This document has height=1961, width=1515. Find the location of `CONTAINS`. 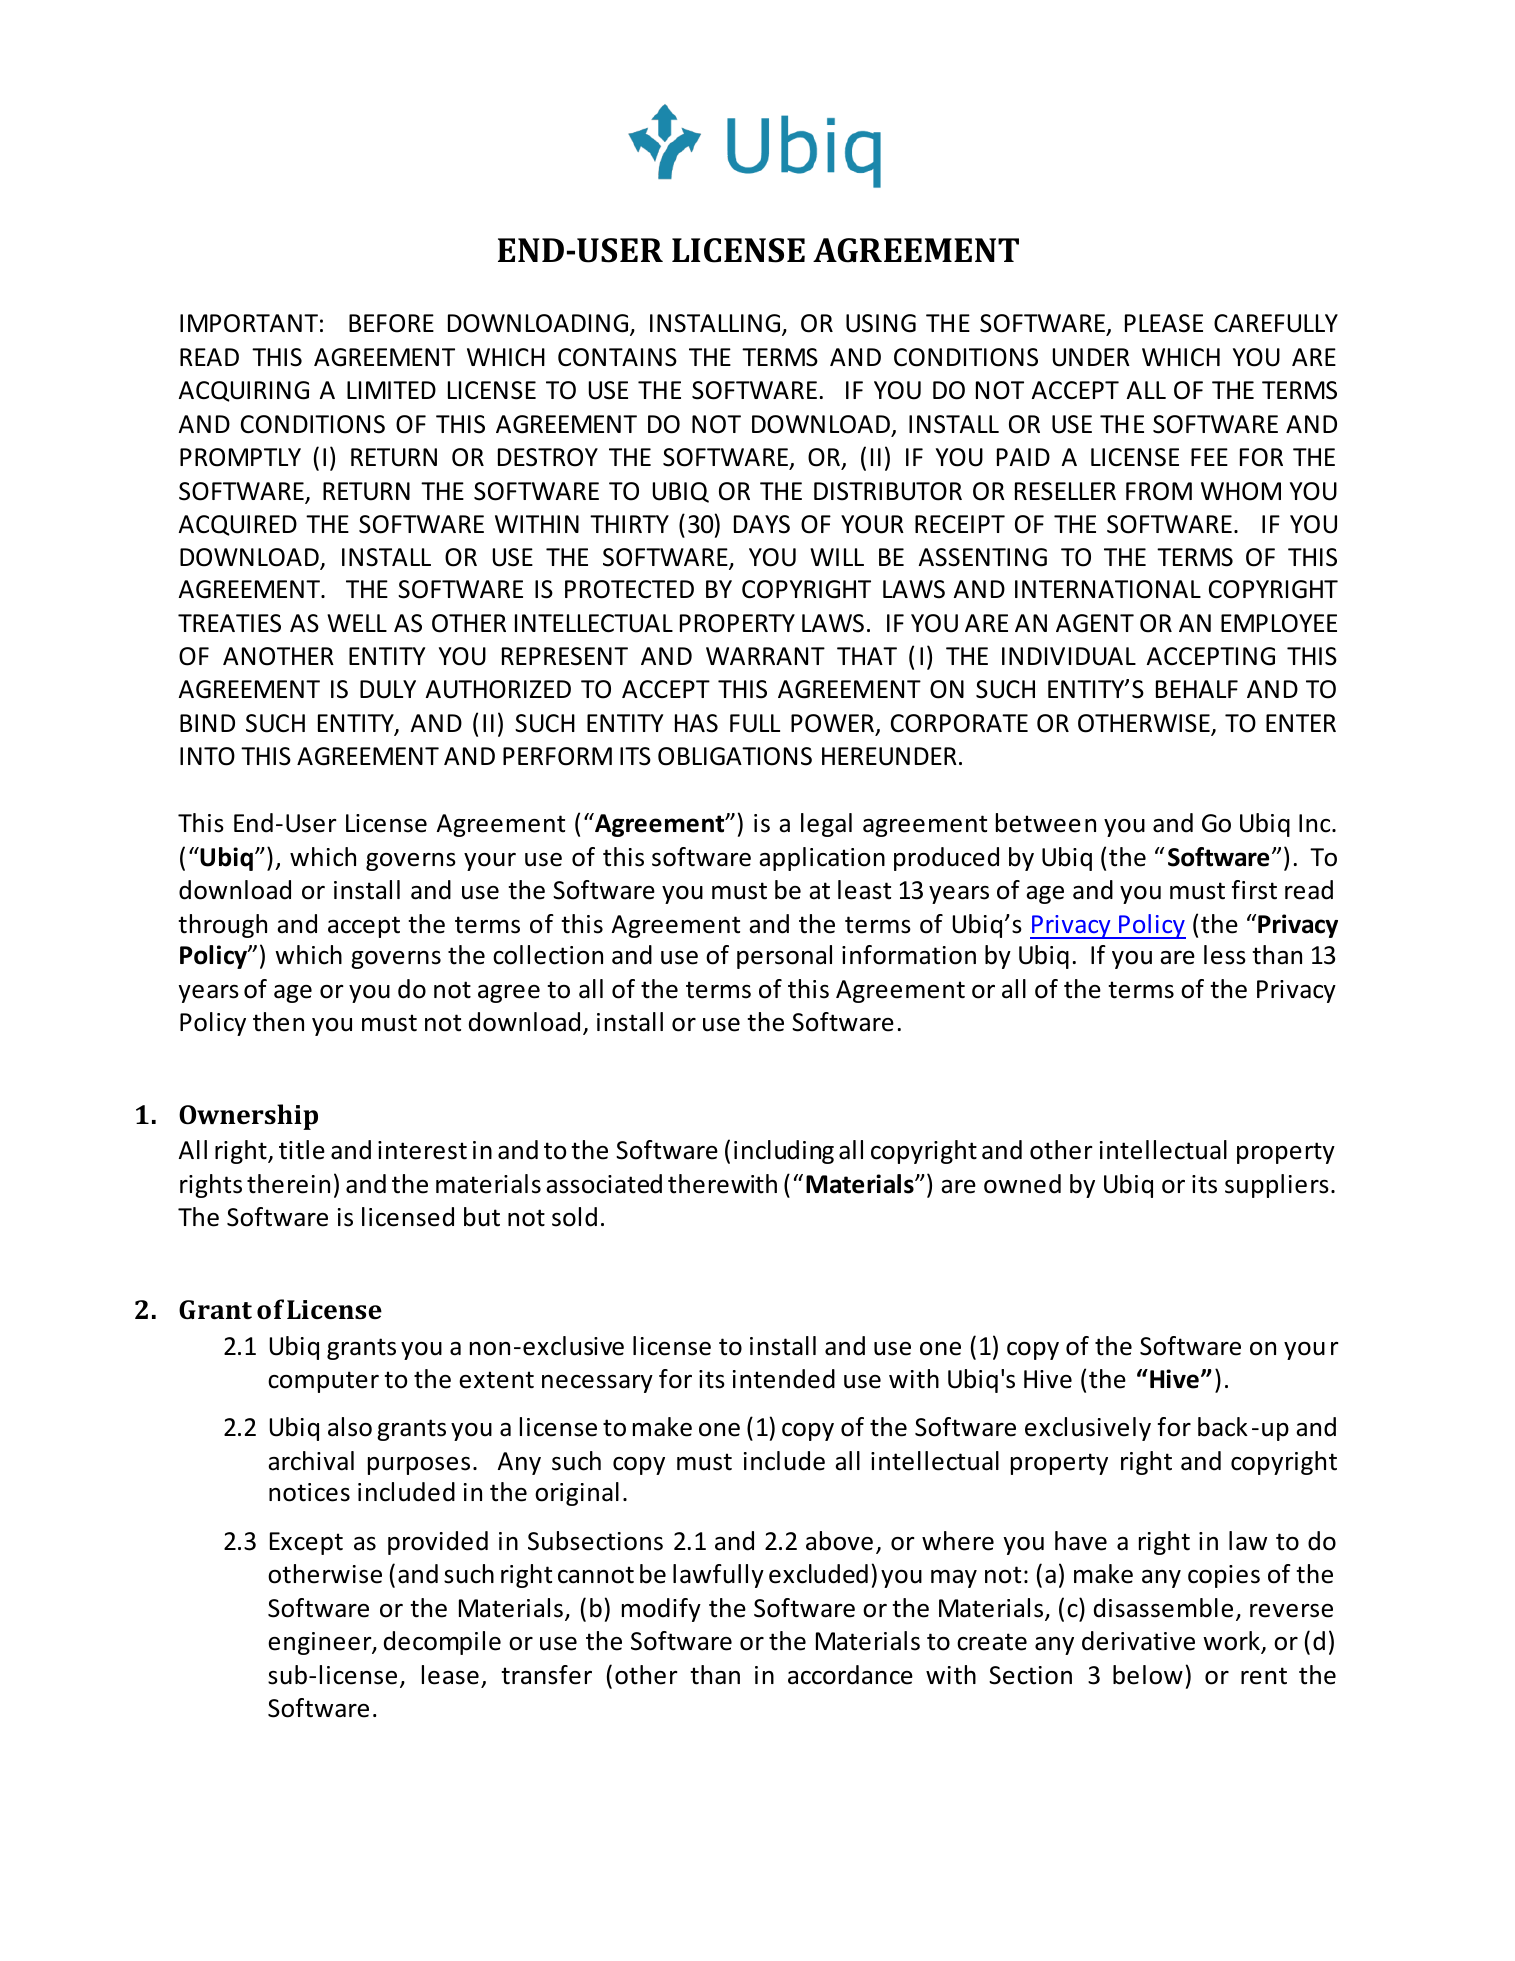

CONTAINS is located at coordinates (617, 357).
